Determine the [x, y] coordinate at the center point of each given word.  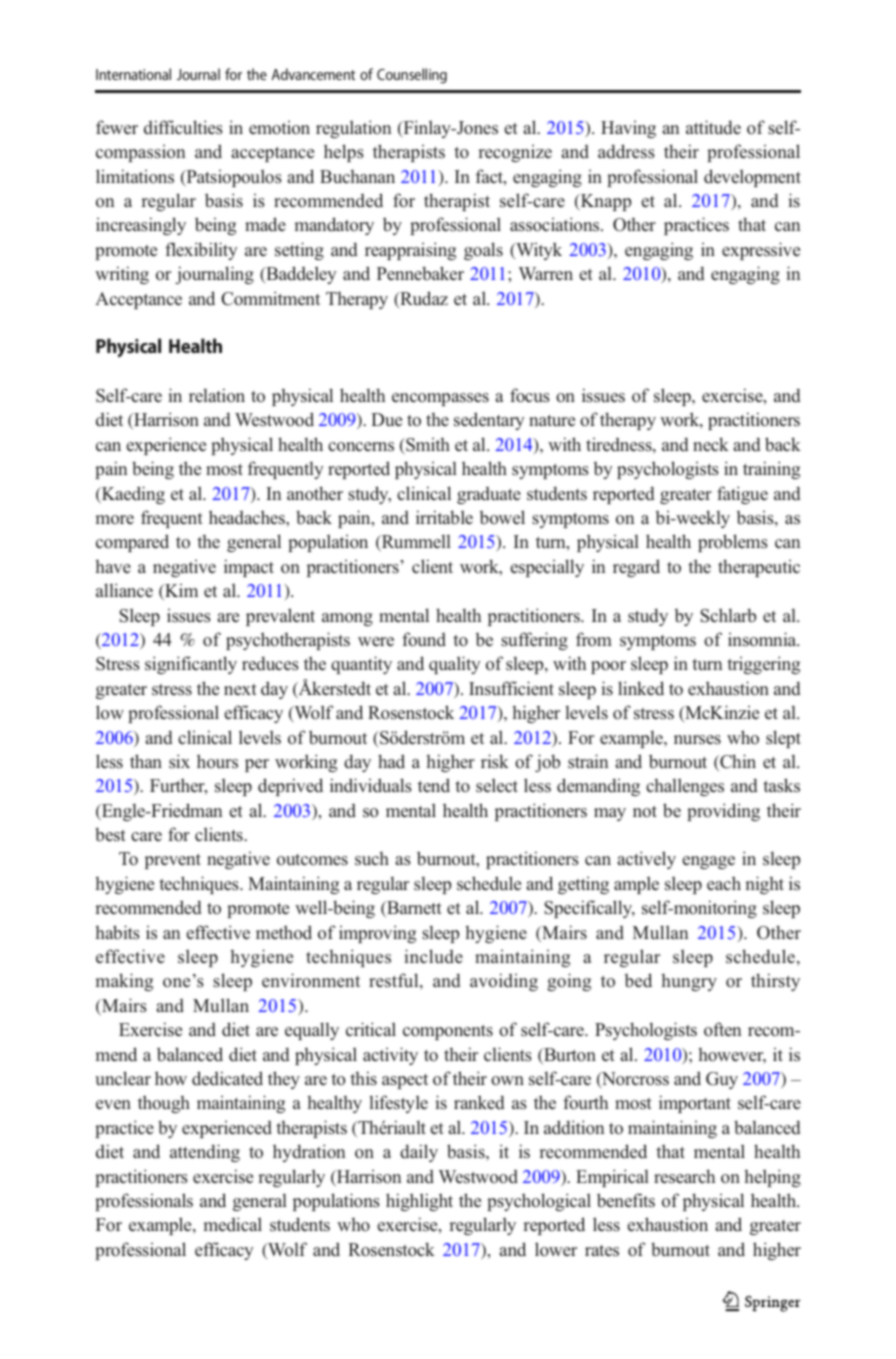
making [124, 982]
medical [232, 1224]
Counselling [412, 76]
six [179, 761]
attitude [713, 127]
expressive [761, 251]
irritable [444, 517]
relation [217, 395]
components [448, 1032]
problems [733, 543]
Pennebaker [420, 273]
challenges [685, 787]
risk [495, 761]
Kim [180, 592]
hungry [689, 982]
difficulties [183, 127]
